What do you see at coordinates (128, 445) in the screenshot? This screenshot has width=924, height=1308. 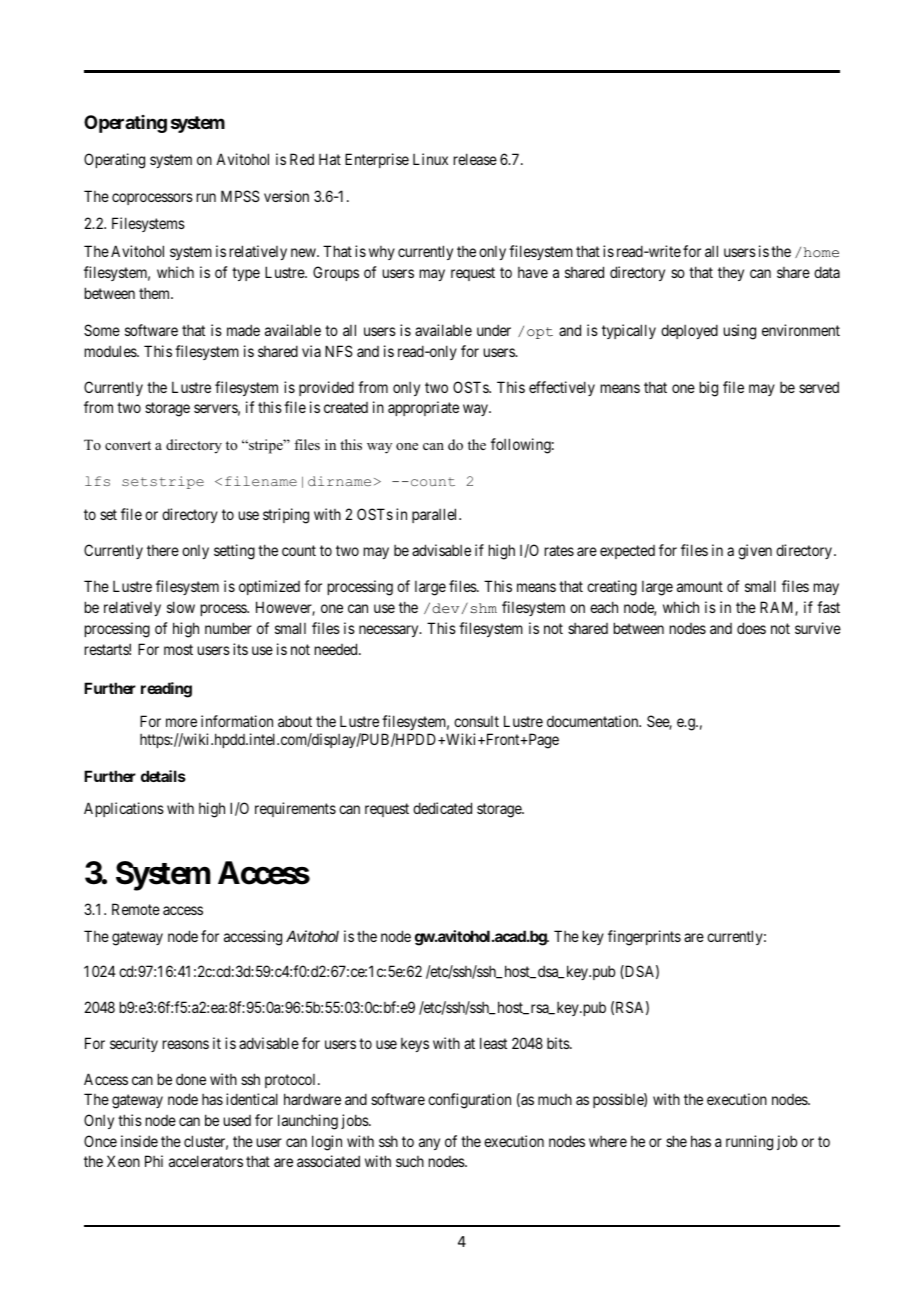 I see `convert` at bounding box center [128, 445].
